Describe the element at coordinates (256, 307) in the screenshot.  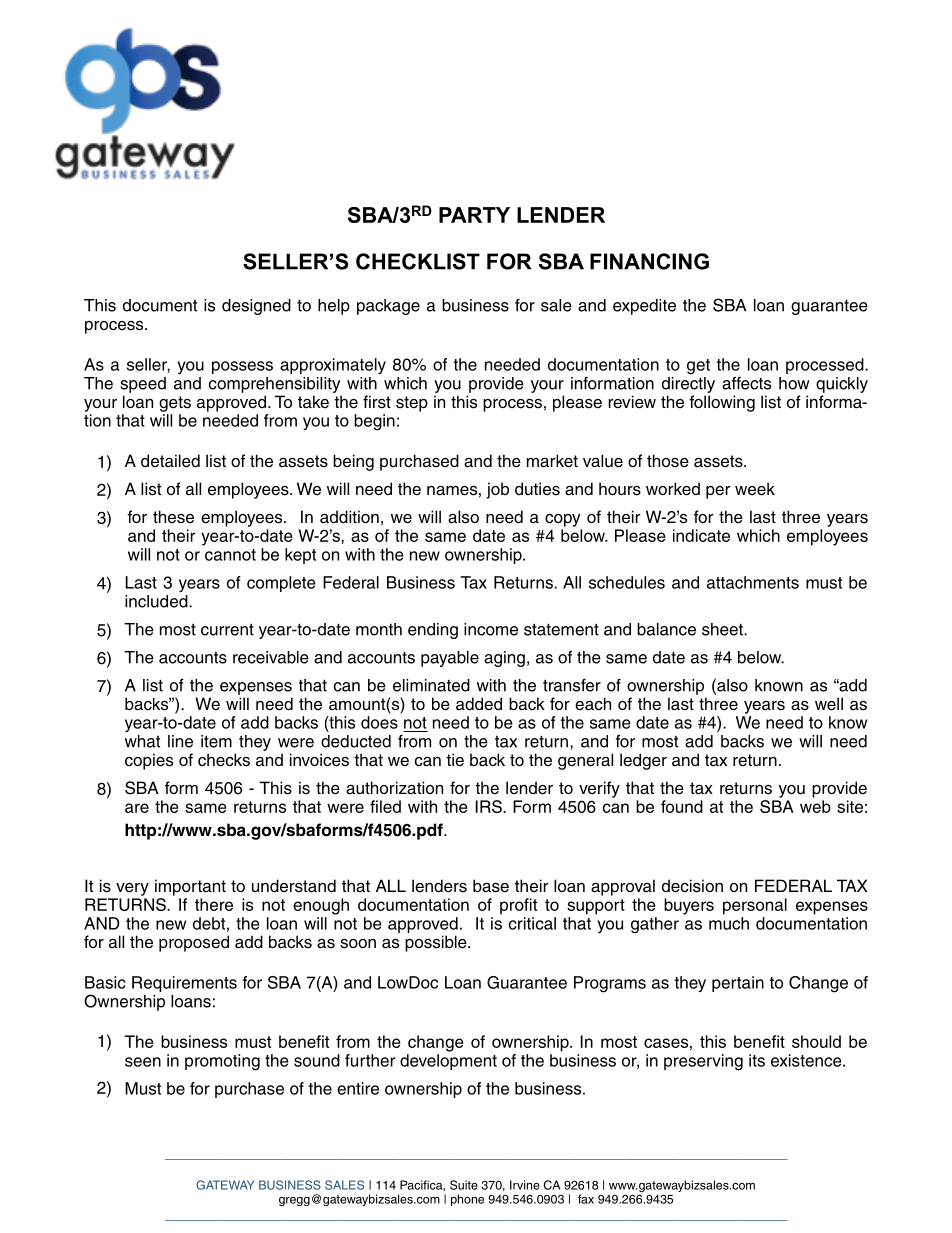
I see `designed` at that location.
